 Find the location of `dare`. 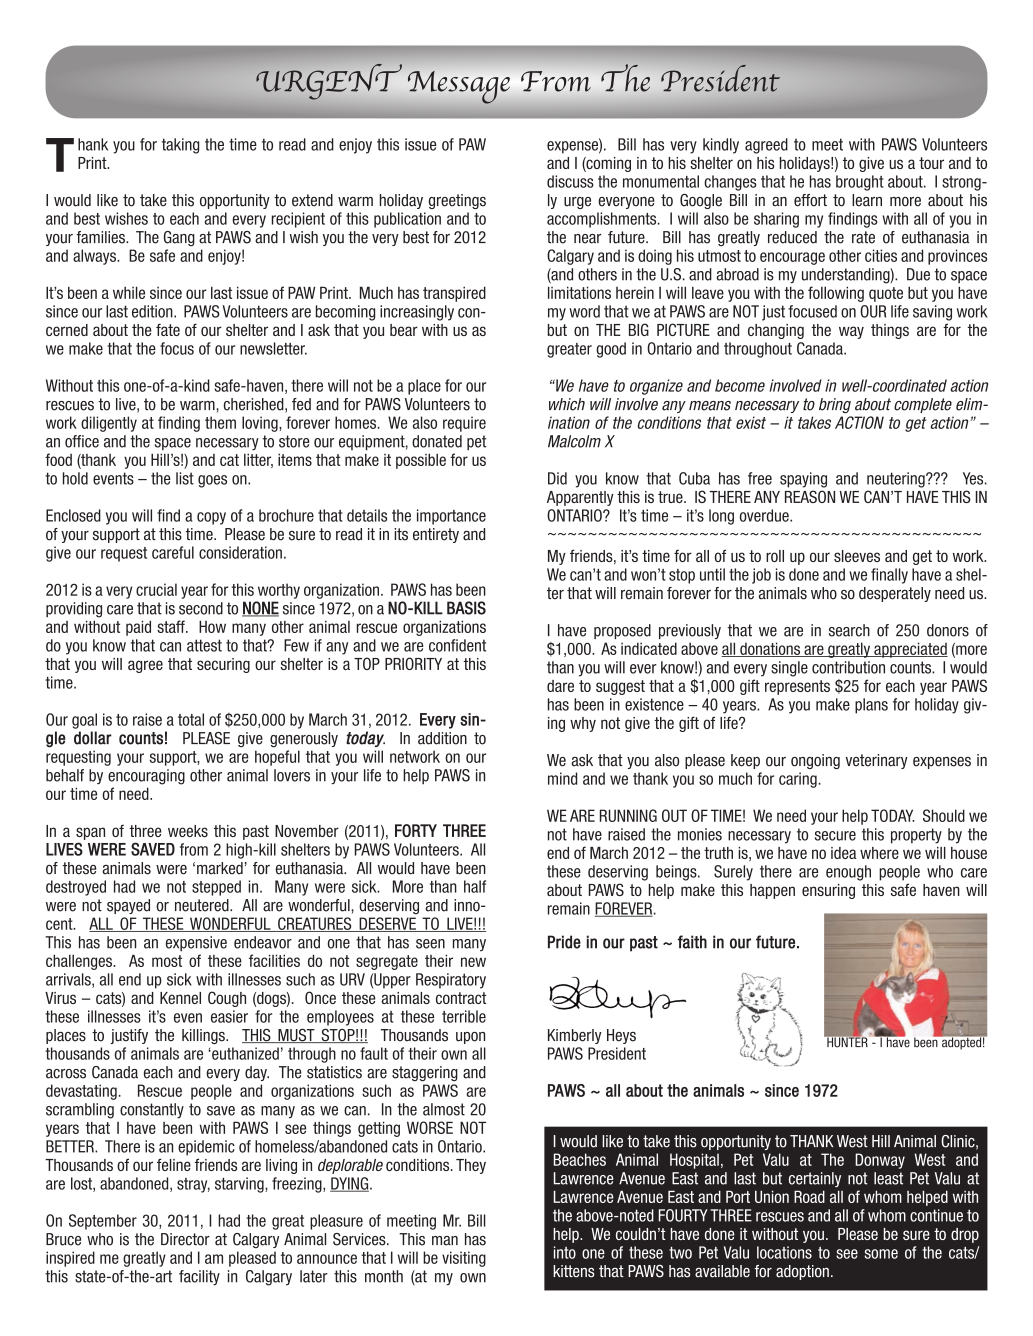

dare is located at coordinates (560, 686).
